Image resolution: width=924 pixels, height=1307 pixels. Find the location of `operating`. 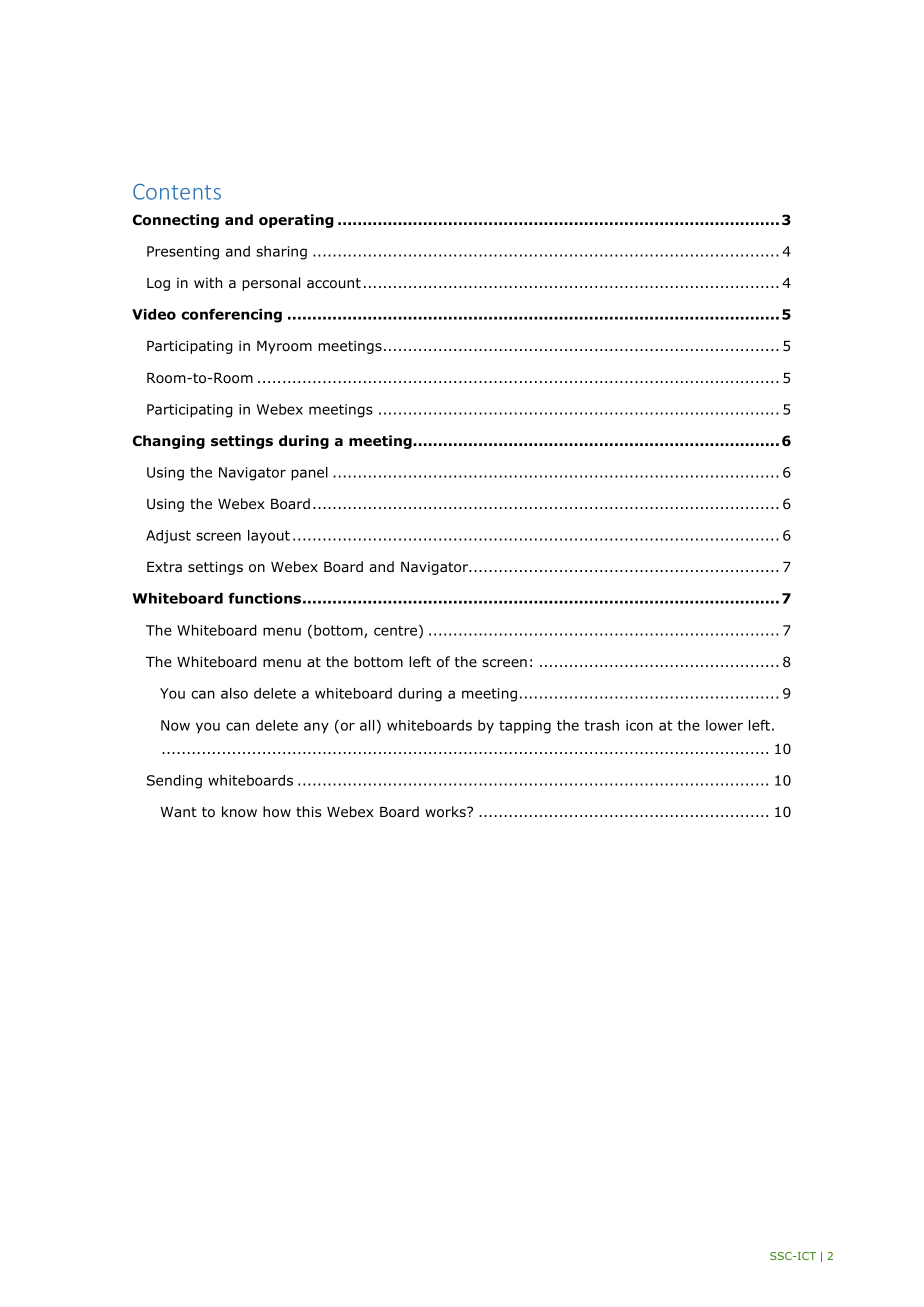

operating is located at coordinates (296, 221).
